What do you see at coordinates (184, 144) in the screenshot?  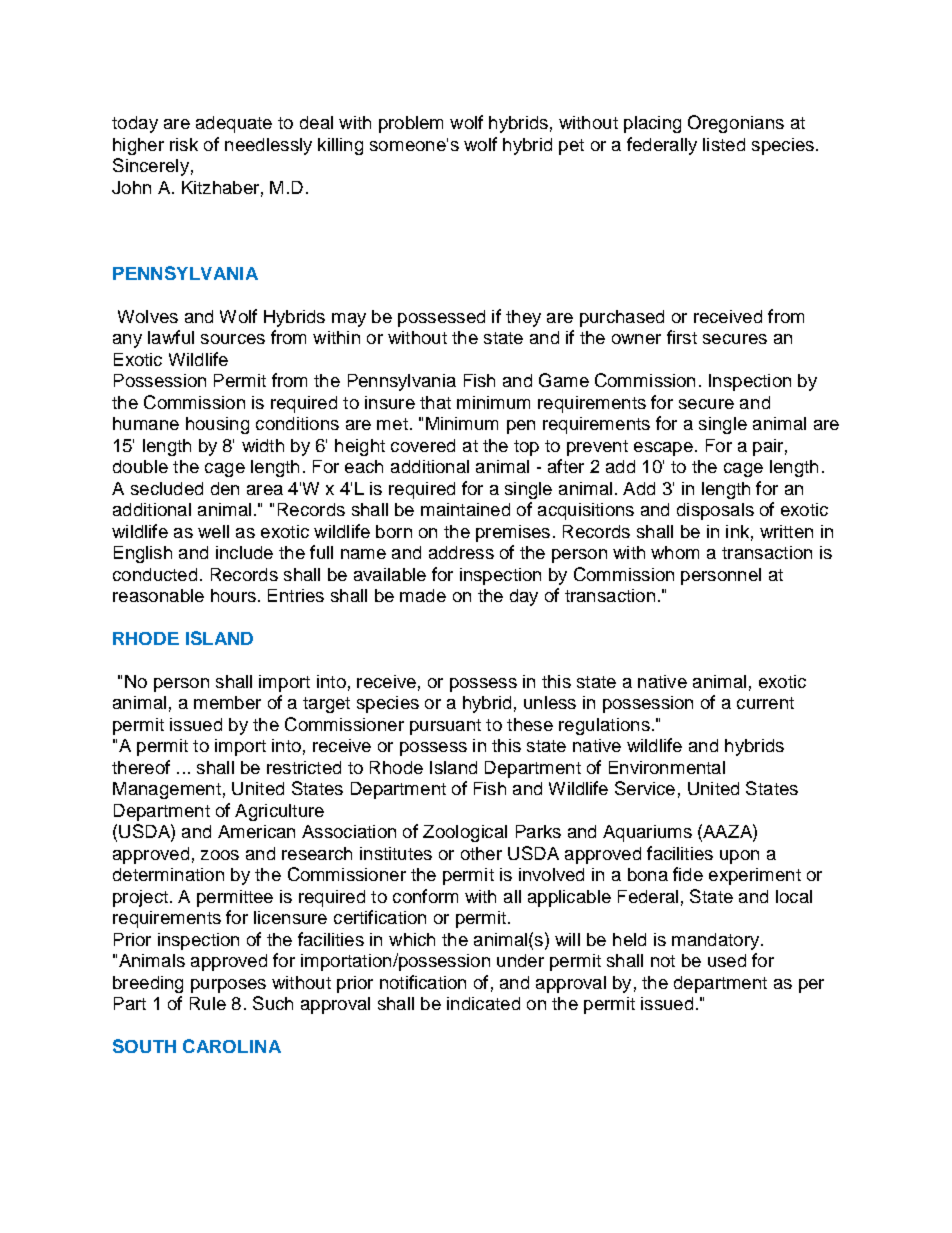 I see `risk` at bounding box center [184, 144].
